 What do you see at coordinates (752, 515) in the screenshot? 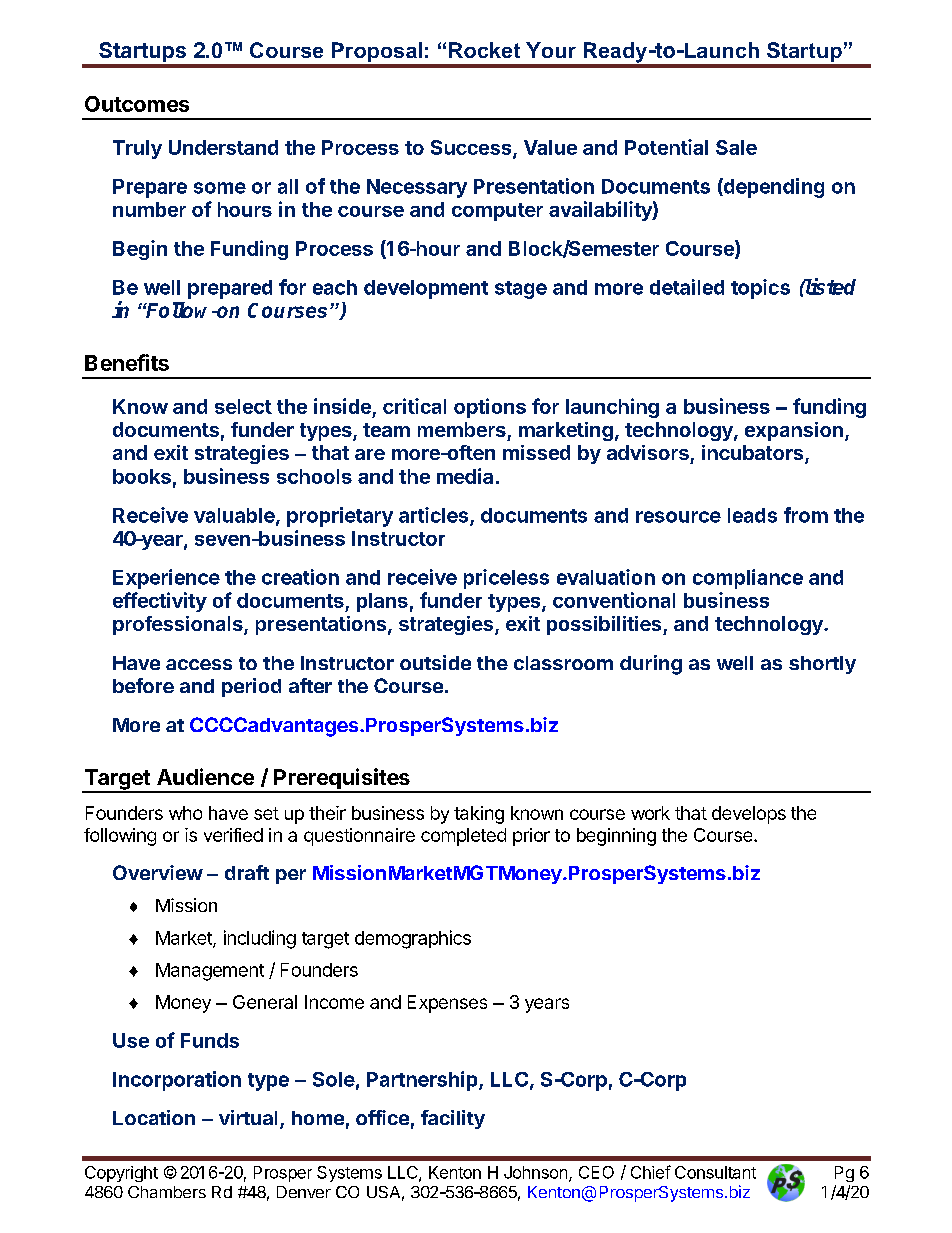
I see `leads` at bounding box center [752, 515].
